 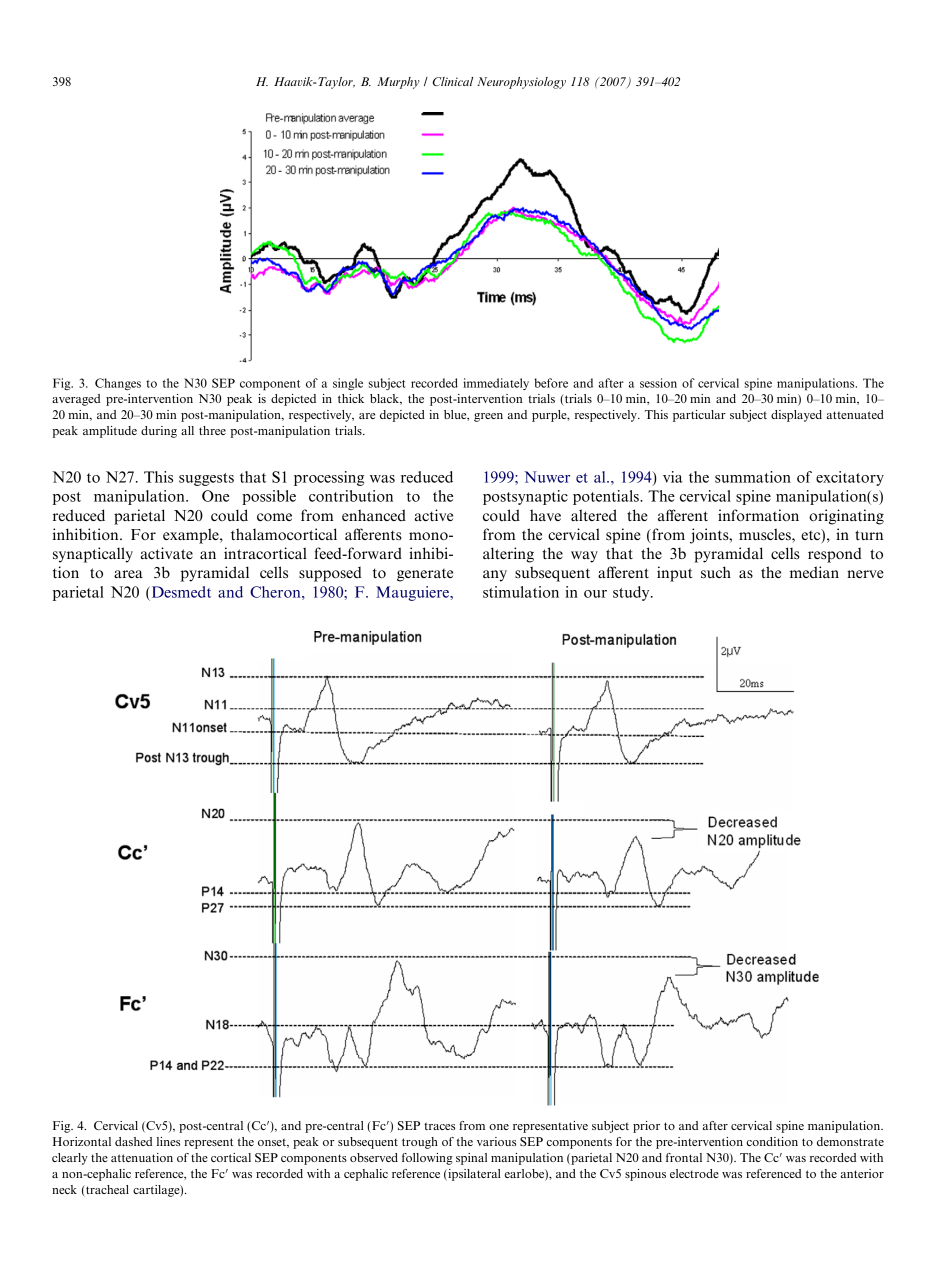 What do you see at coordinates (796, 416) in the screenshot?
I see `displayed` at bounding box center [796, 416].
